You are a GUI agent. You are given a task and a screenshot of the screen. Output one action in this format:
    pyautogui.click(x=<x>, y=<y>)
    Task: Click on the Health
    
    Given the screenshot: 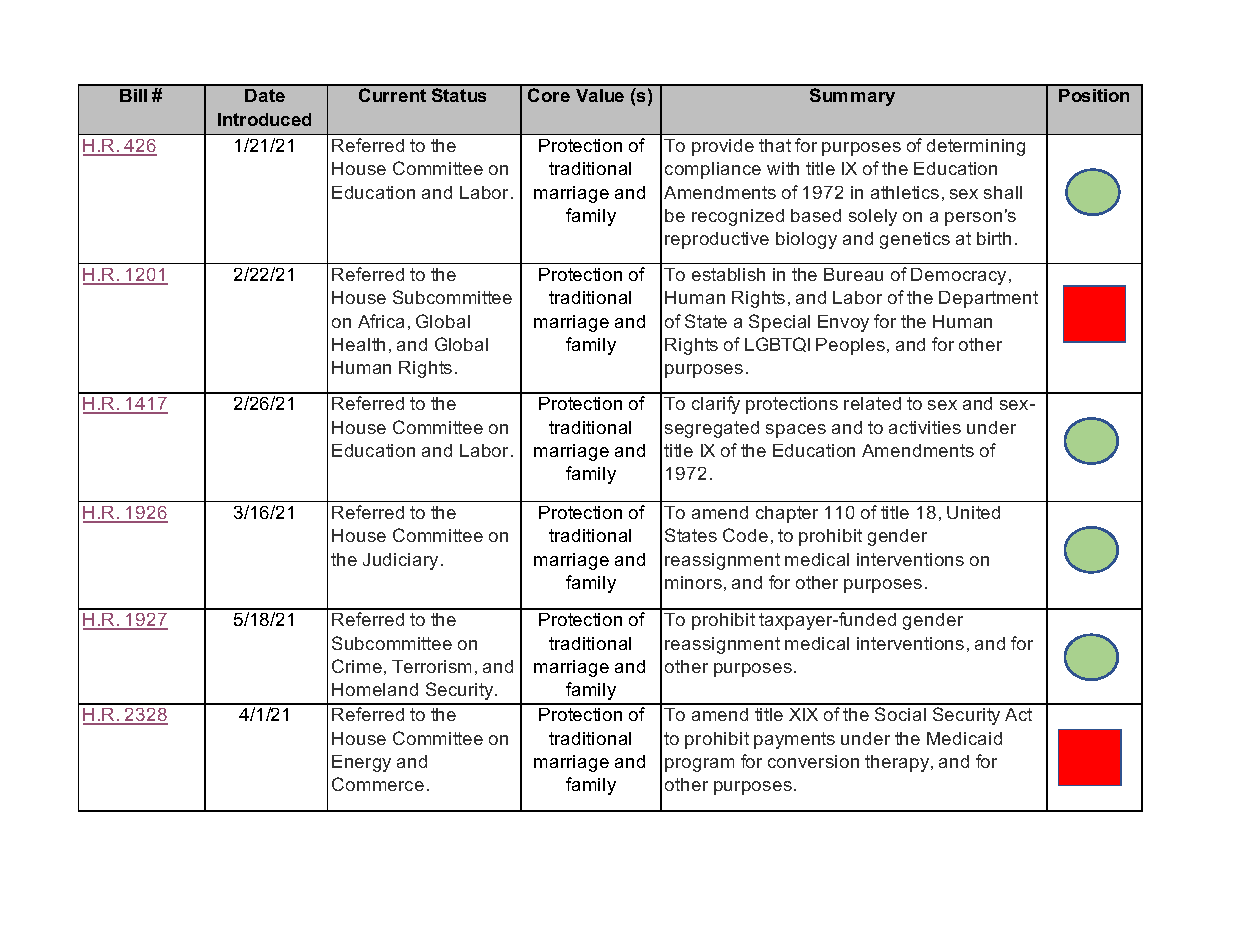 What is the action you would take?
    pyautogui.click(x=358, y=344)
